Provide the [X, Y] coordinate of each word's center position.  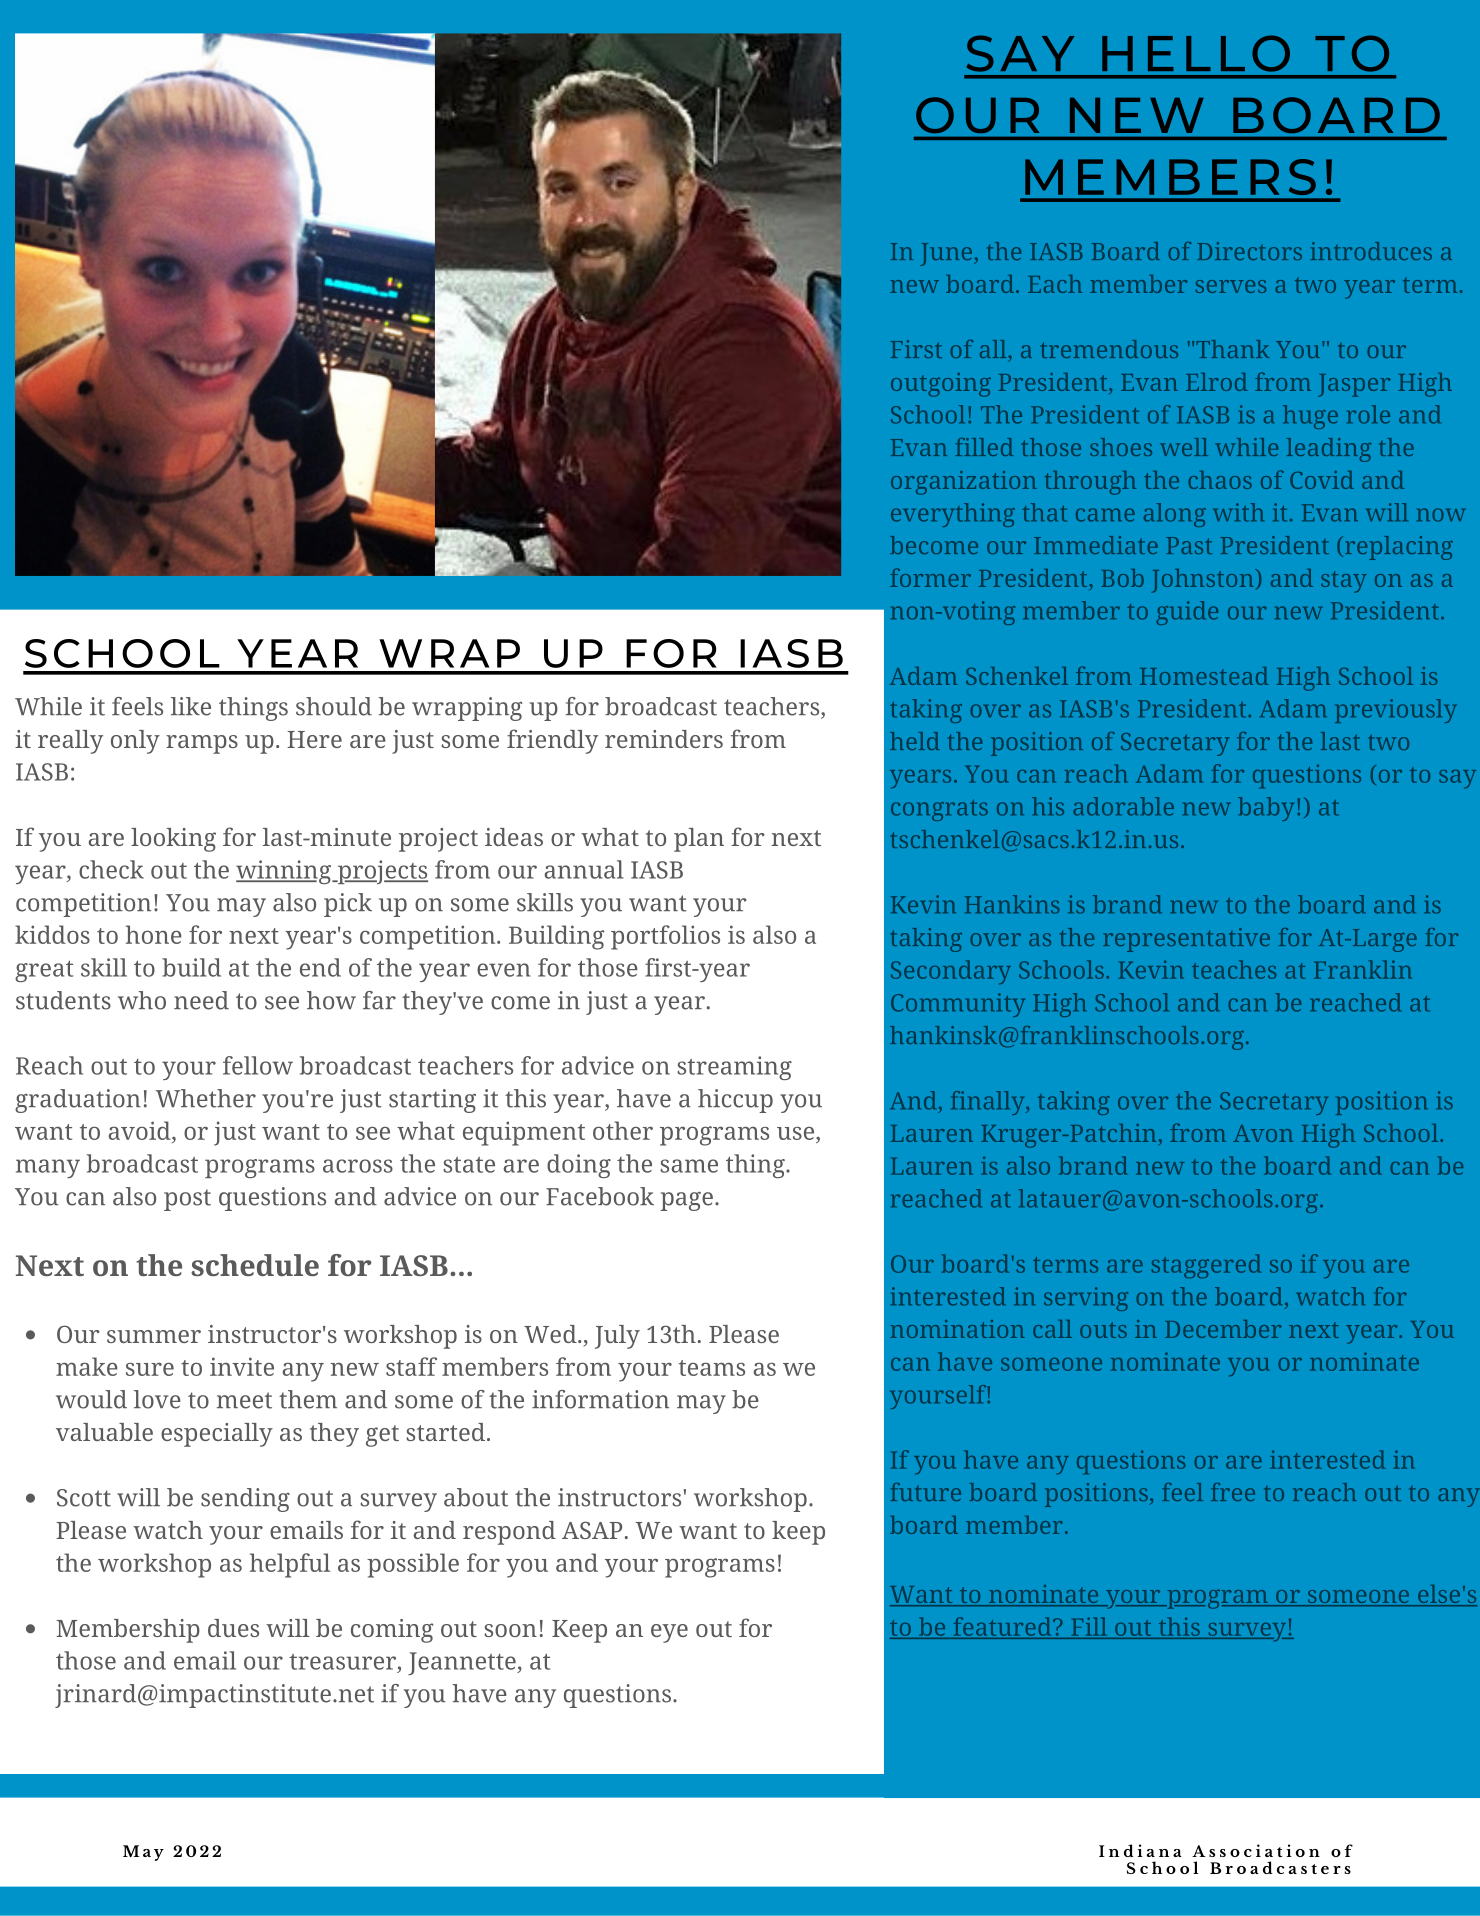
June [947, 254]
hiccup [735, 1101]
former [930, 577]
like [191, 706]
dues [233, 1628]
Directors [1249, 251]
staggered [1206, 1266]
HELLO [1196, 53]
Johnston [1204, 581]
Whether [206, 1098]
